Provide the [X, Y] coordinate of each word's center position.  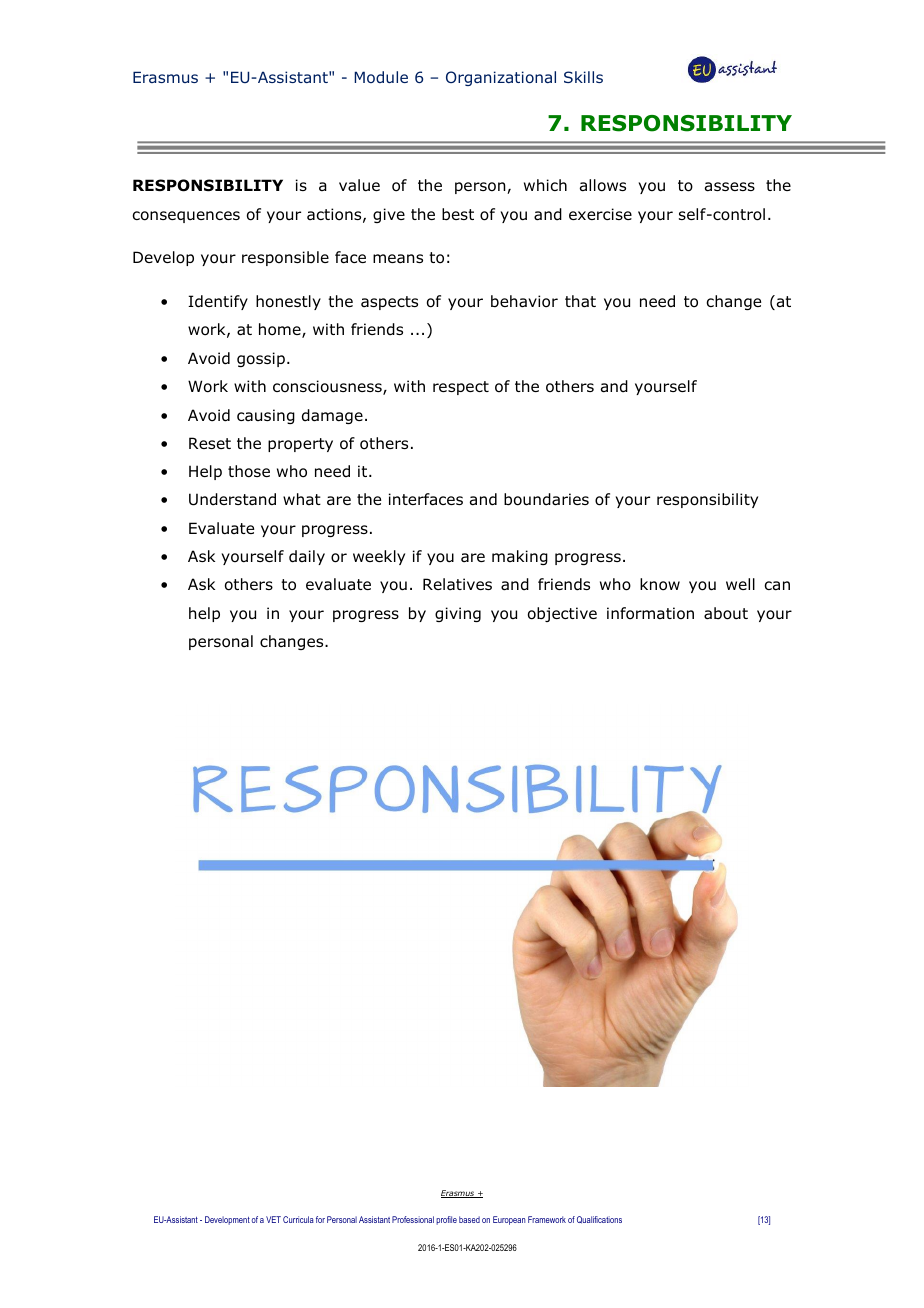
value [359, 185]
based [469, 1219]
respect [461, 388]
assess [730, 187]
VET [273, 1219]
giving [458, 614]
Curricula [298, 1219]
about [726, 613]
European [509, 1220]
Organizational [501, 78]
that [580, 301]
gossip [261, 359]
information [650, 613]
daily [307, 557]
